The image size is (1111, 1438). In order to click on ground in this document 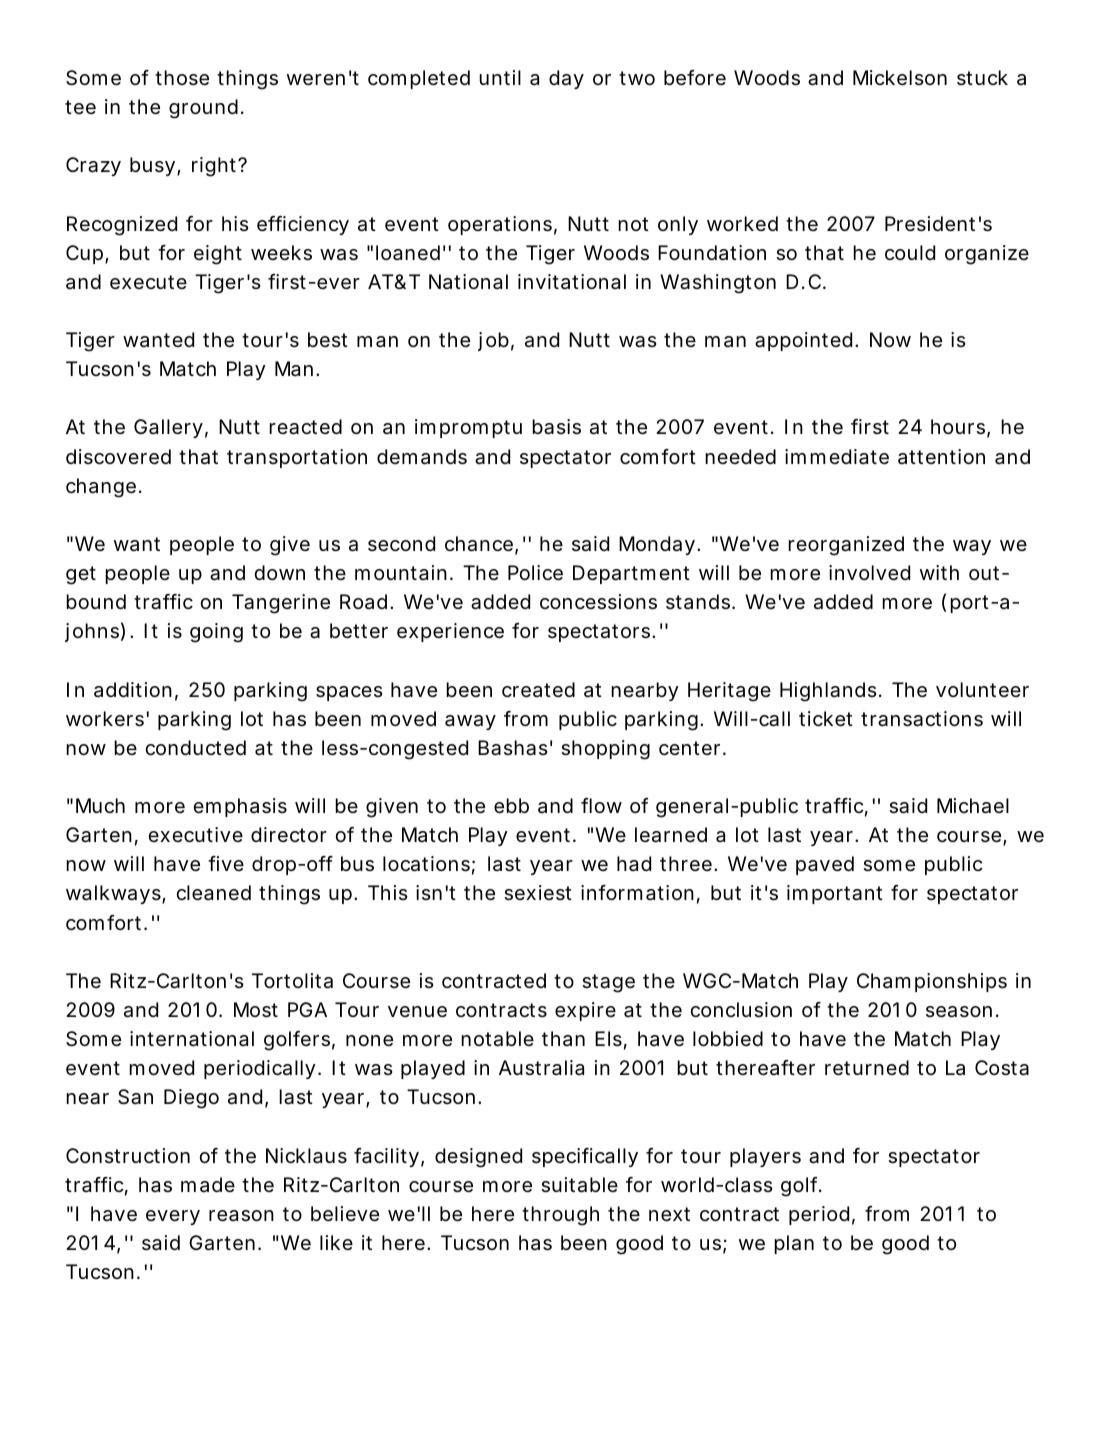, I will do `click(203, 109)`.
